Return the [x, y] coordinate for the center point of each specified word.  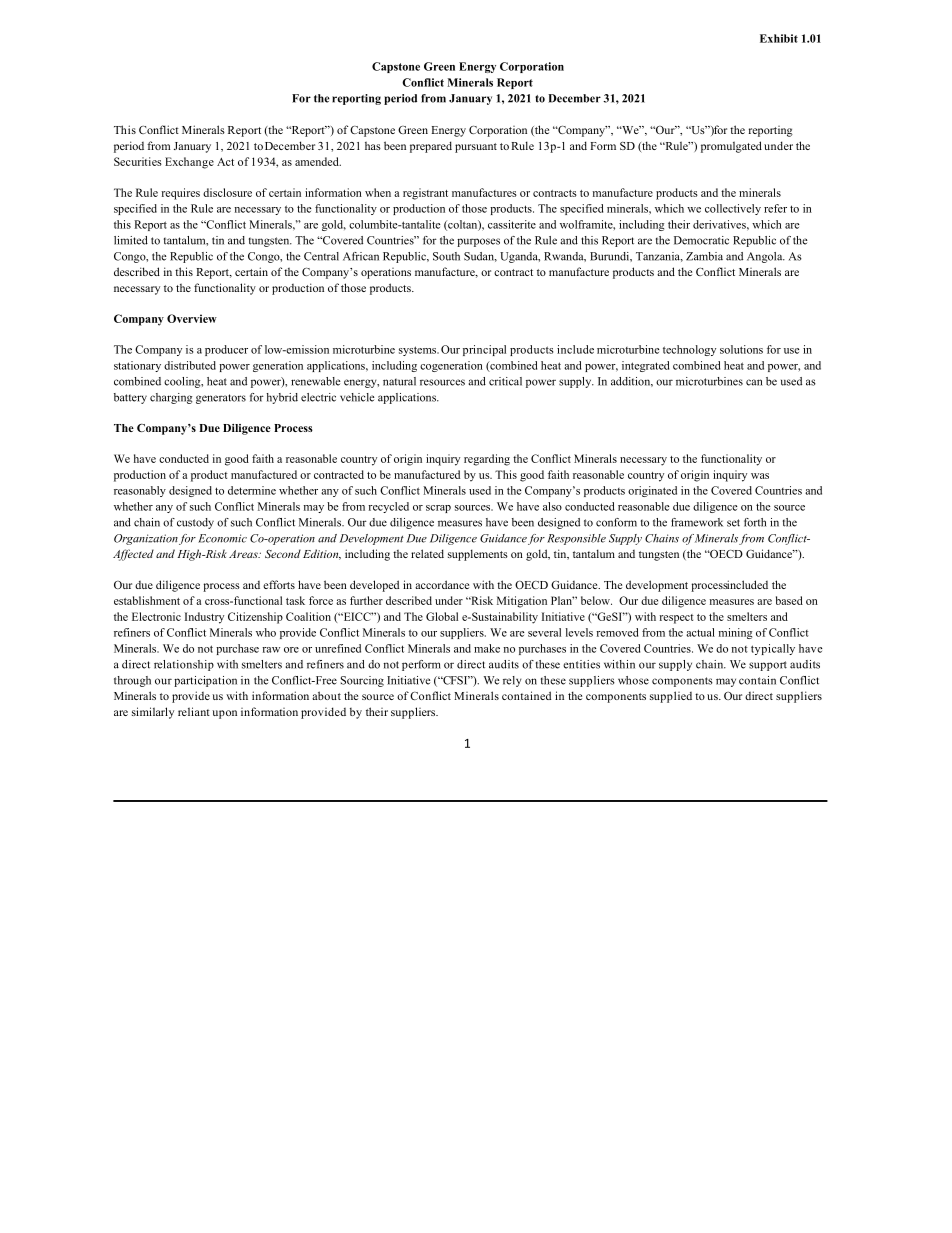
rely [512, 681]
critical [505, 381]
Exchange [189, 163]
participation [205, 681]
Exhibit [779, 38]
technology [689, 350]
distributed [190, 365]
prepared [431, 147]
